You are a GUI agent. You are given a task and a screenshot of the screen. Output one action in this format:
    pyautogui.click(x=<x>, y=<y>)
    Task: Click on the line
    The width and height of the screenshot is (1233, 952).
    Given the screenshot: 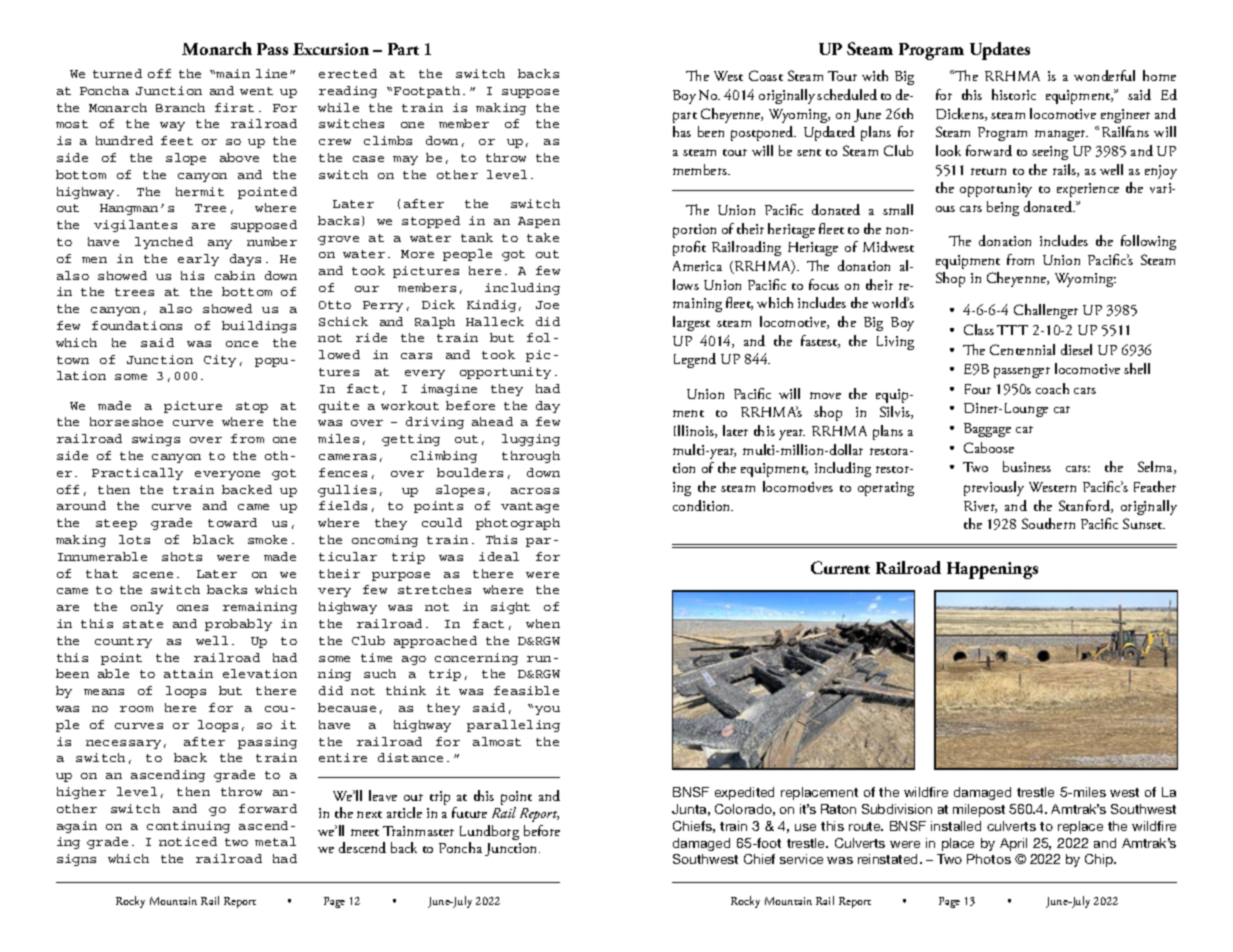 What is the action you would take?
    pyautogui.click(x=273, y=73)
